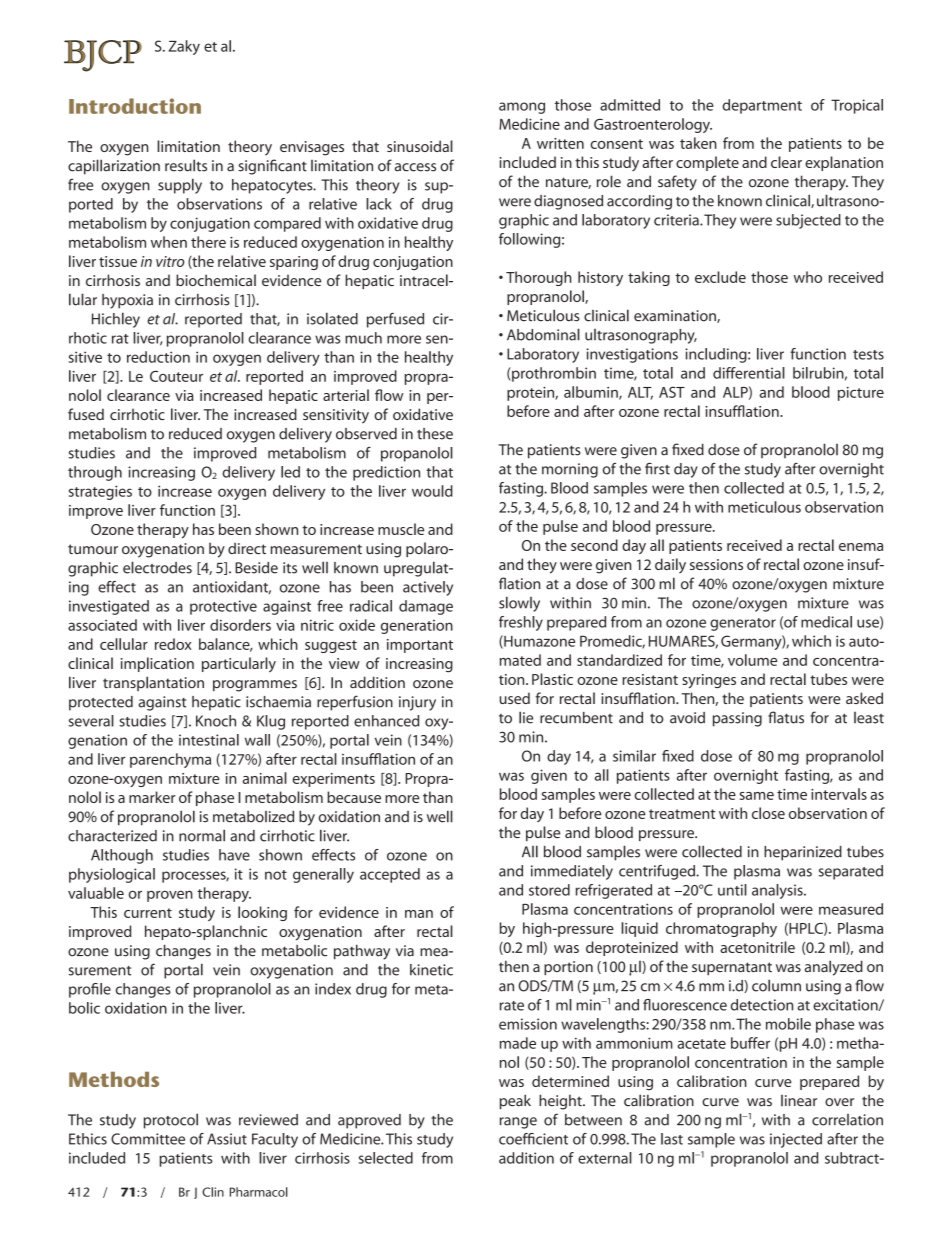 The width and height of the image is (952, 1251). Describe the element at coordinates (428, 588) in the image. I see `actively` at that location.
